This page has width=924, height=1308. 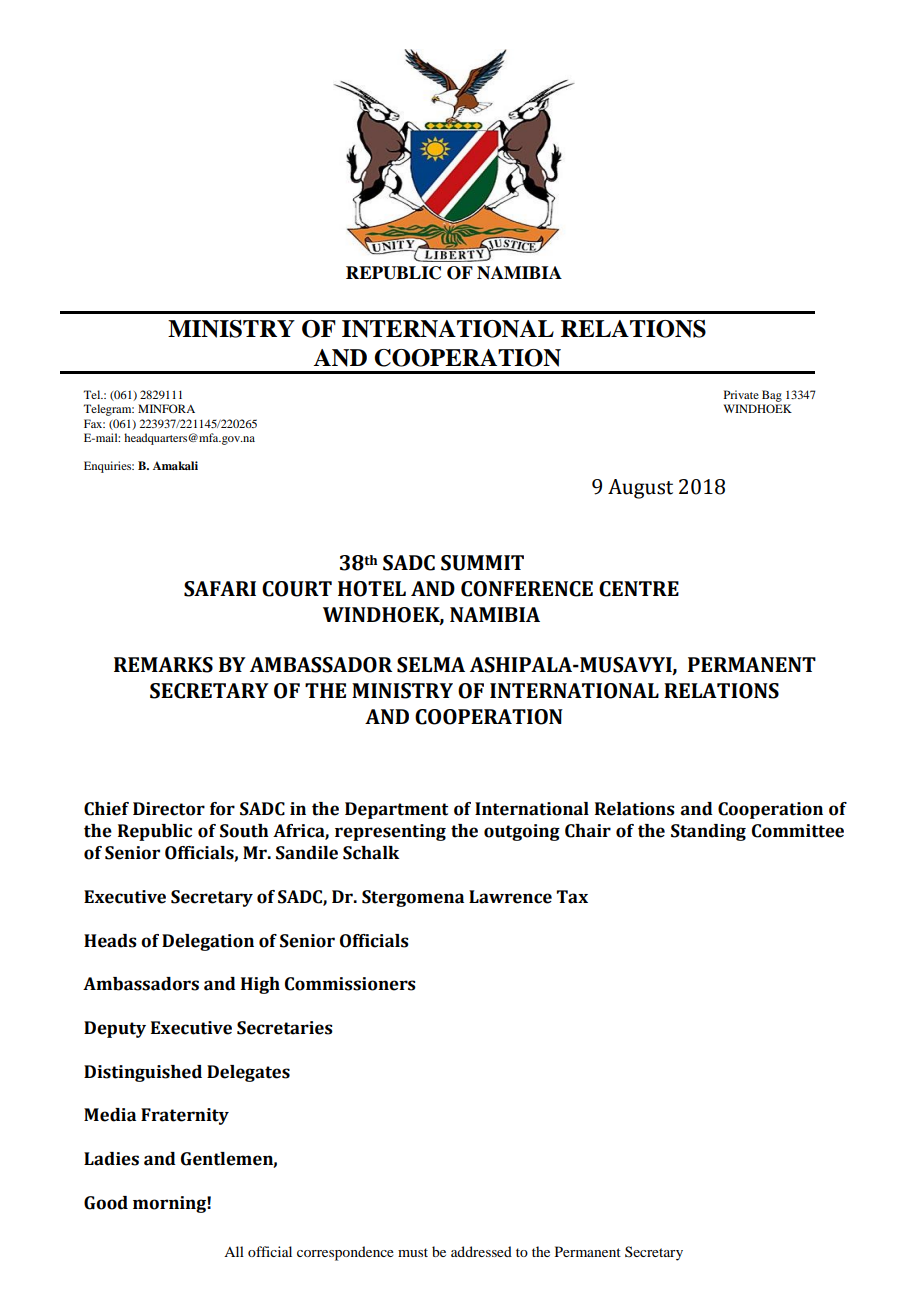 I want to click on SAFARI, so click(x=220, y=589).
